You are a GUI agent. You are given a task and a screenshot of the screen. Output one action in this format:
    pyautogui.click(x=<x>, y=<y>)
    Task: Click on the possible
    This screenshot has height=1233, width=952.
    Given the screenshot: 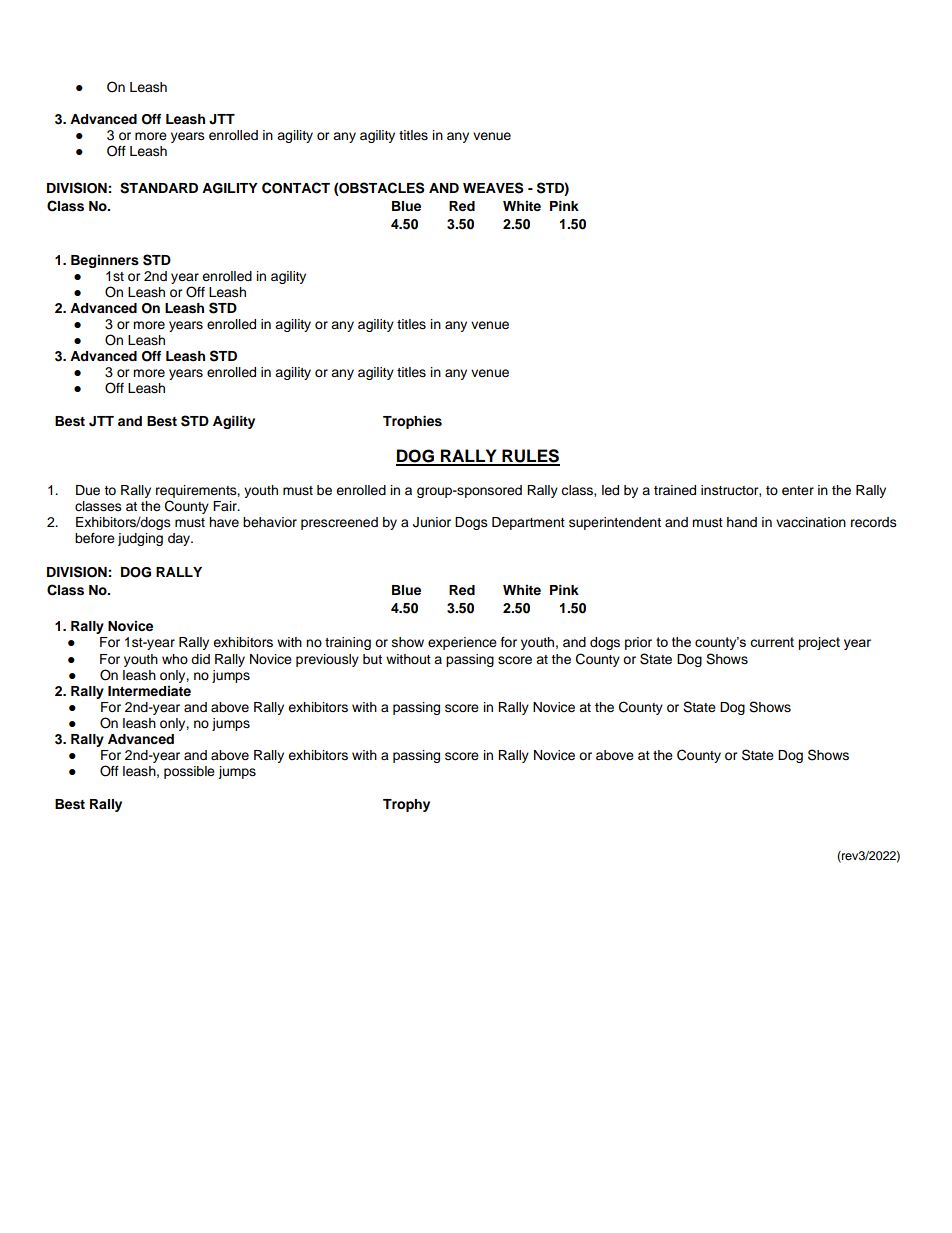 What is the action you would take?
    pyautogui.click(x=189, y=772)
